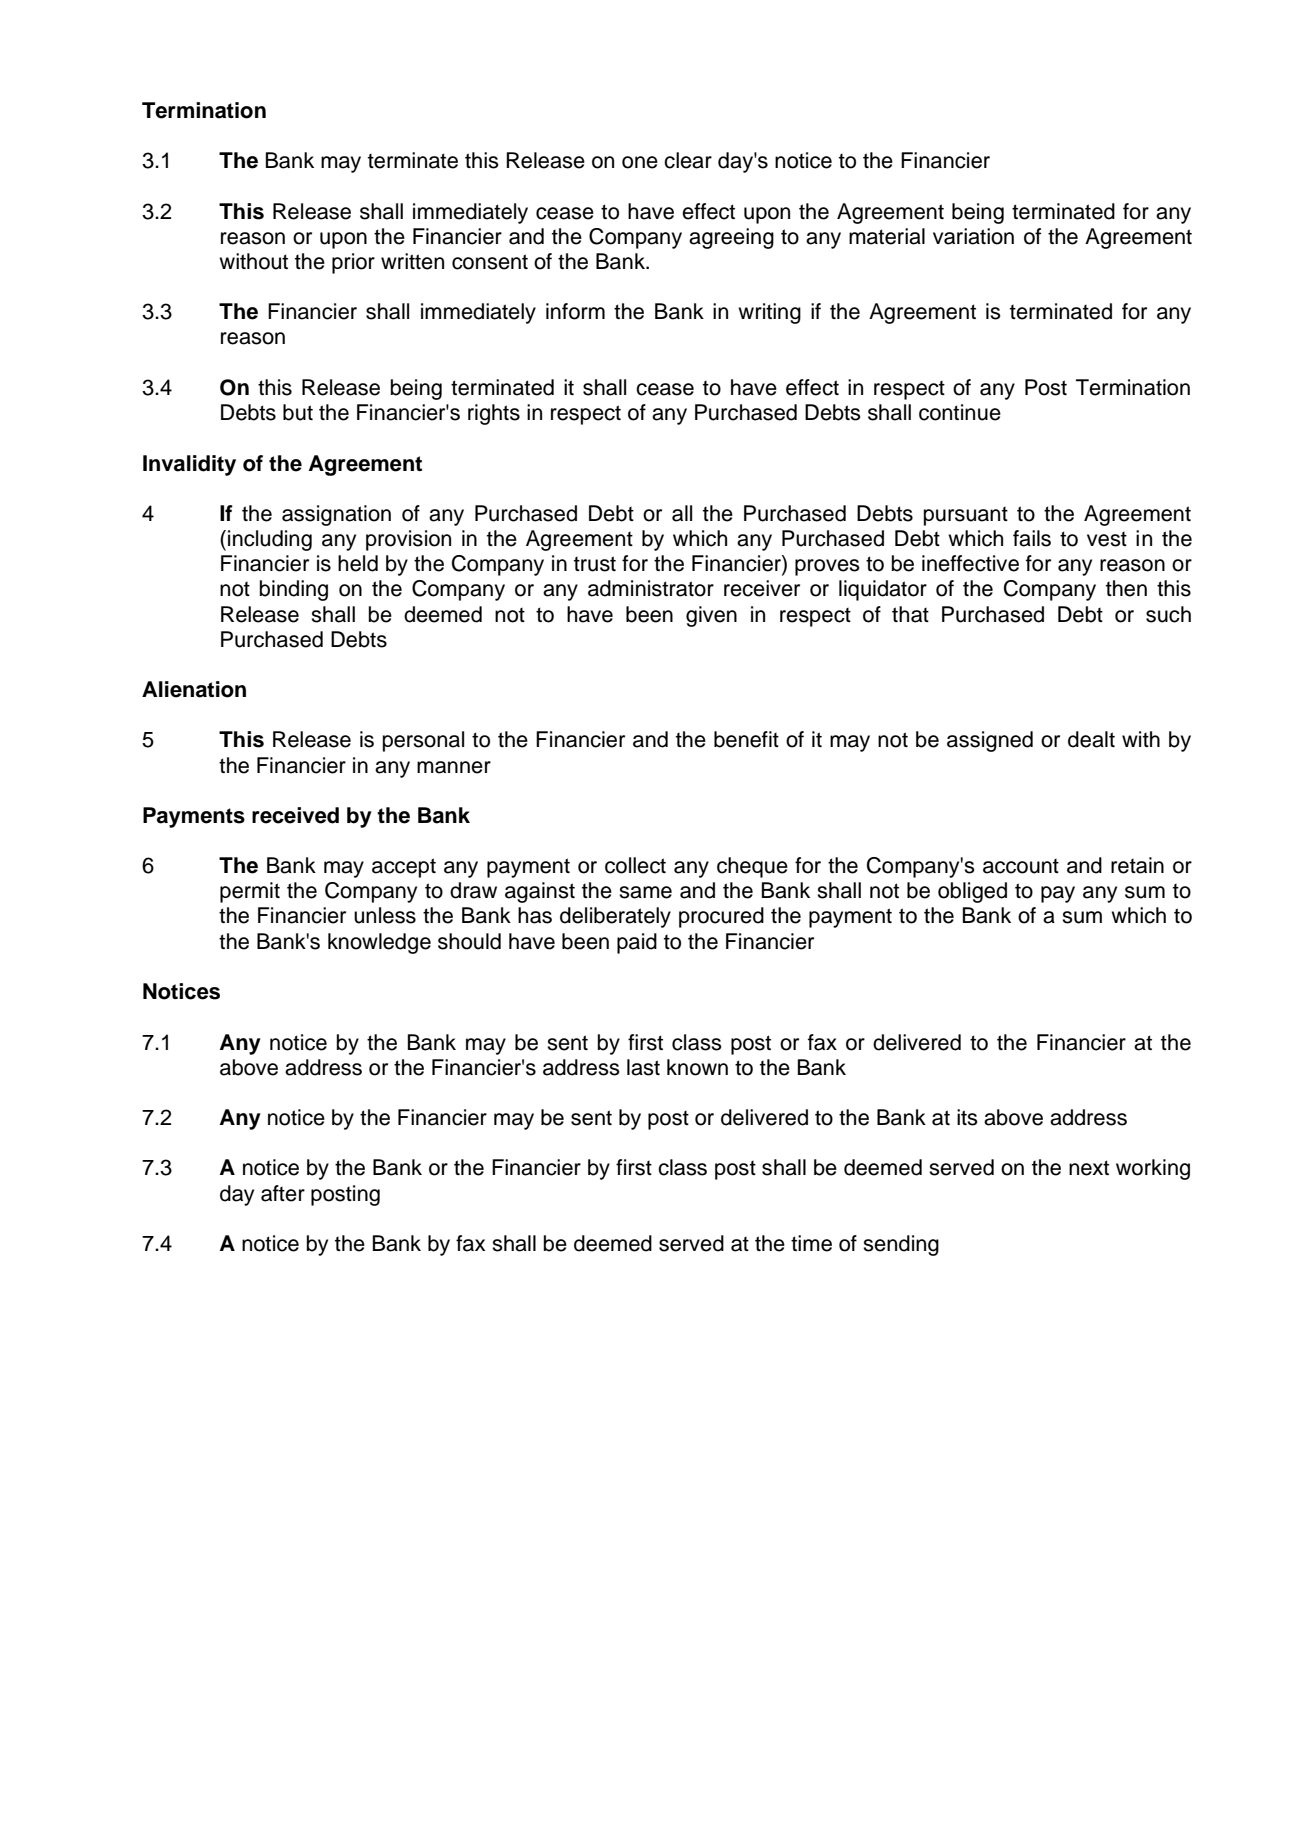 The width and height of the document is (1303, 1843). What do you see at coordinates (972, 892) in the document?
I see `obliged` at bounding box center [972, 892].
